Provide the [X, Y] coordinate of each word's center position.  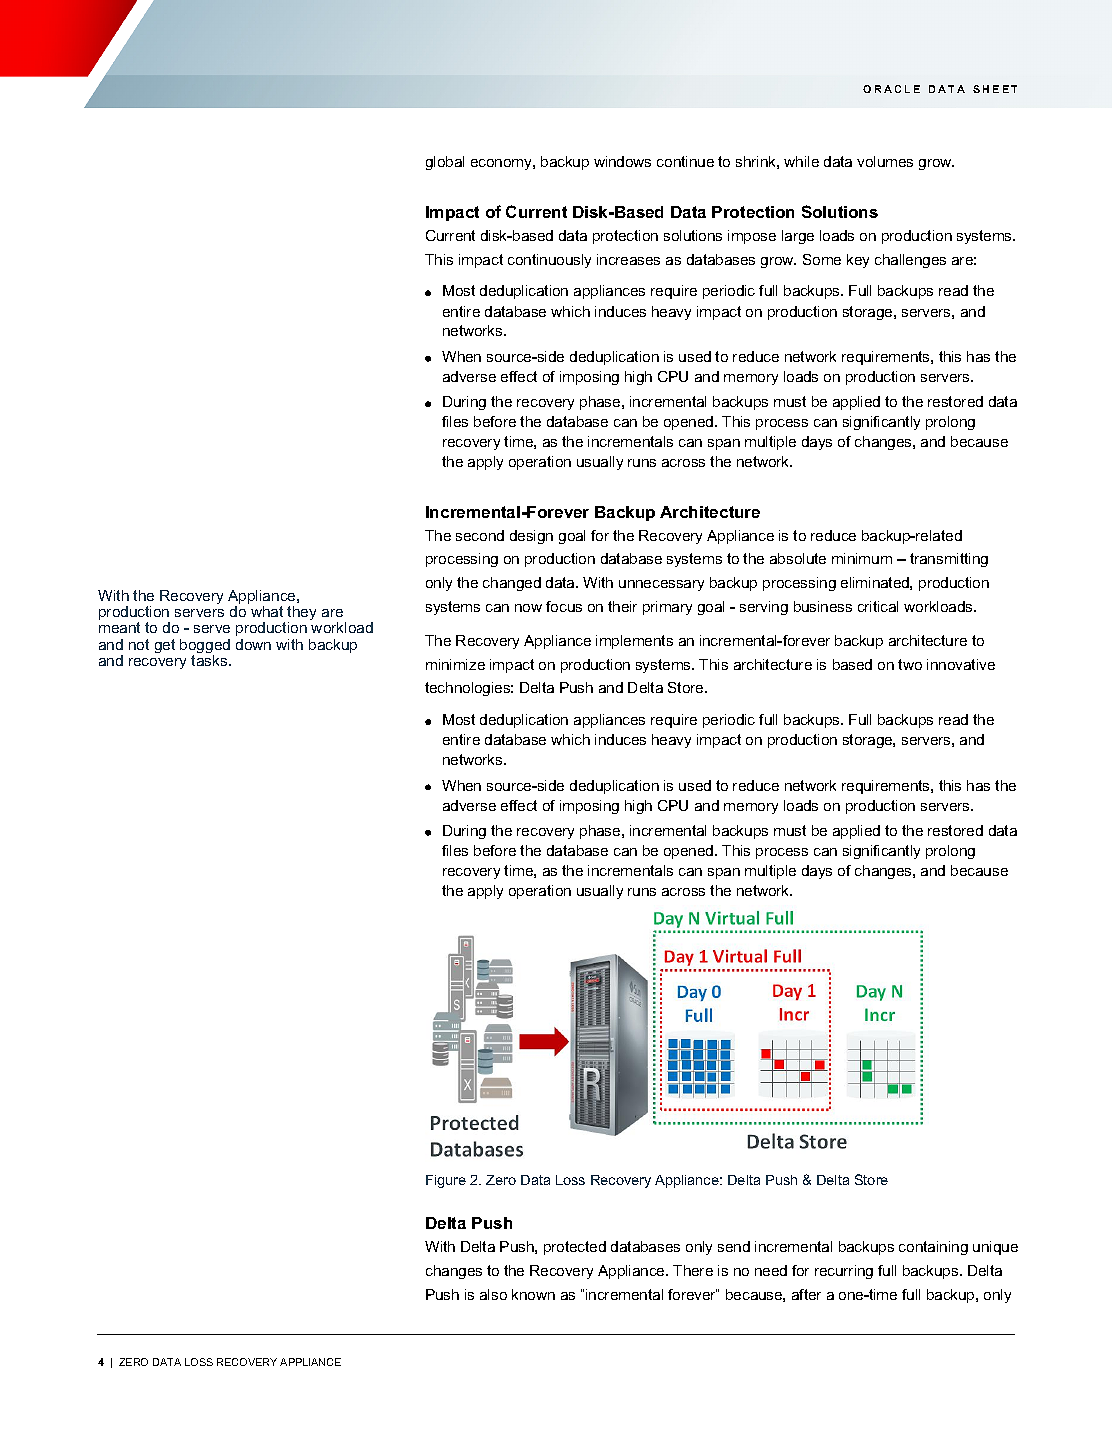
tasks [210, 660]
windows [622, 161]
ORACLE [891, 89]
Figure [446, 1181]
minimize [455, 664]
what [267, 611]
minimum [862, 558]
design [531, 537]
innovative [961, 664]
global [445, 163]
